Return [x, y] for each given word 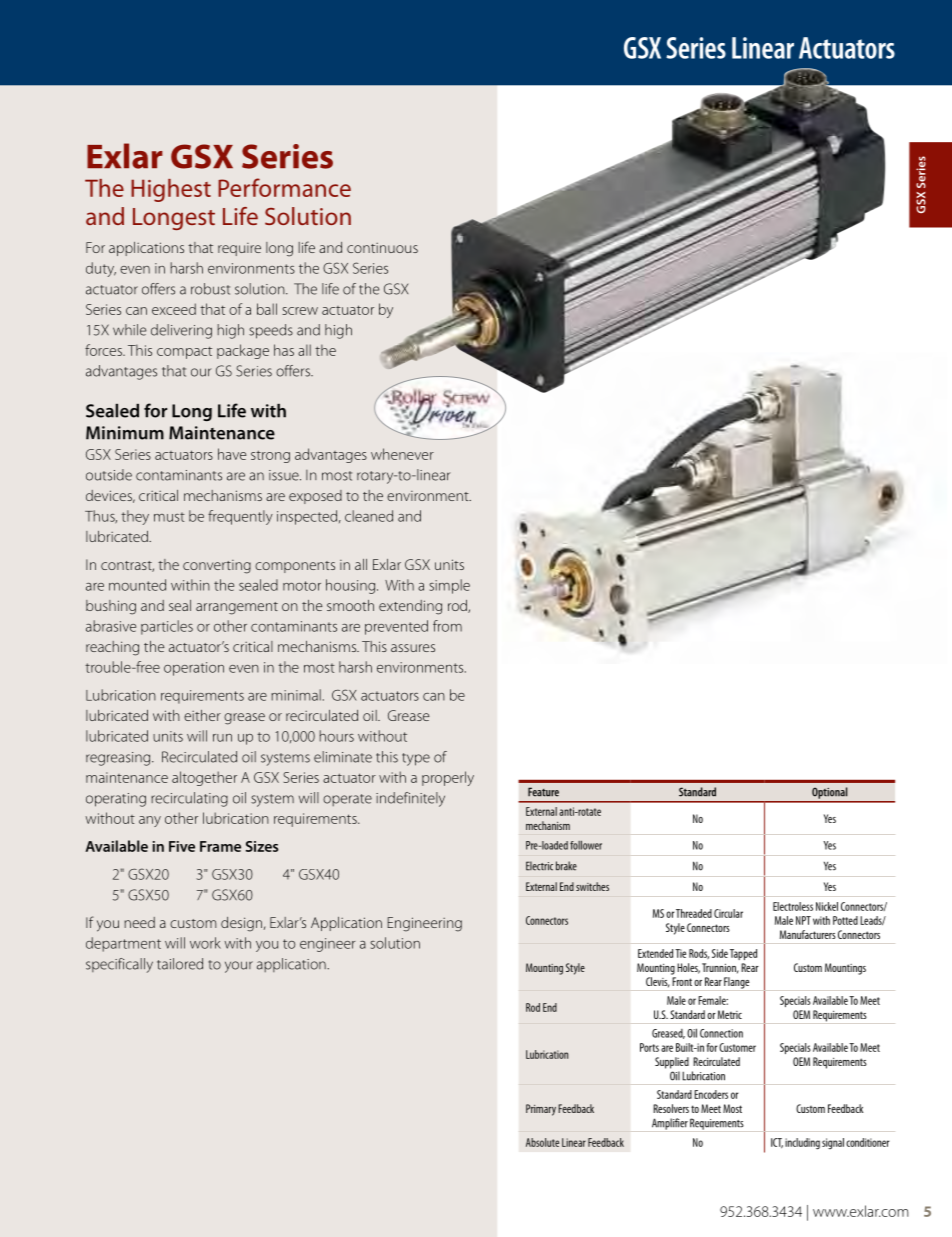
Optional [829, 793]
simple [449, 586]
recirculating [189, 799]
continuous [382, 248]
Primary [541, 1110]
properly [448, 778]
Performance [284, 187]
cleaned [369, 516]
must [169, 517]
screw [300, 311]
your [239, 967]
